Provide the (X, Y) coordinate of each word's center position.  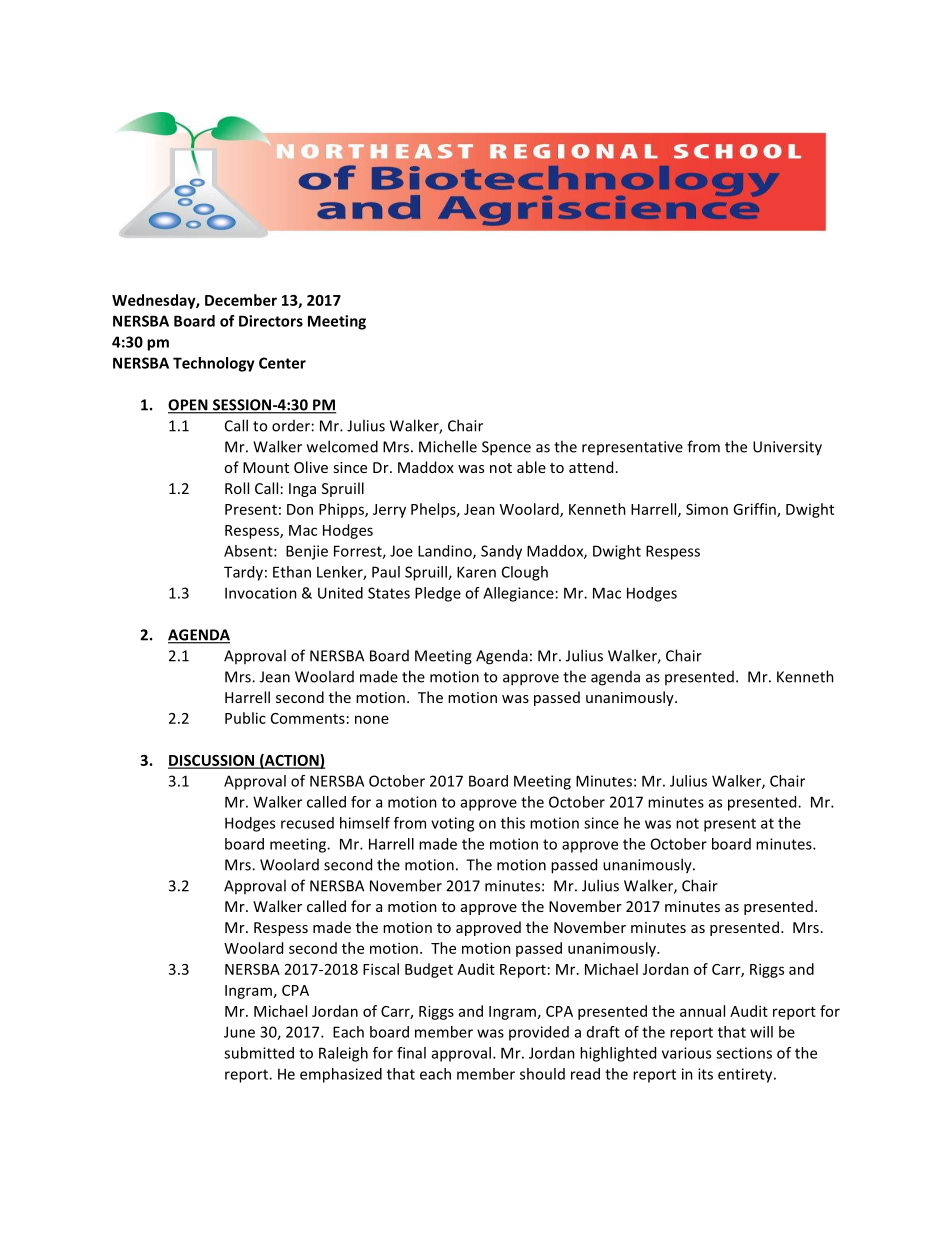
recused (307, 823)
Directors (271, 321)
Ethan (292, 572)
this (513, 823)
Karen (476, 572)
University (787, 448)
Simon (707, 509)
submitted (259, 1053)
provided (539, 1033)
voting (452, 824)
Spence (506, 448)
